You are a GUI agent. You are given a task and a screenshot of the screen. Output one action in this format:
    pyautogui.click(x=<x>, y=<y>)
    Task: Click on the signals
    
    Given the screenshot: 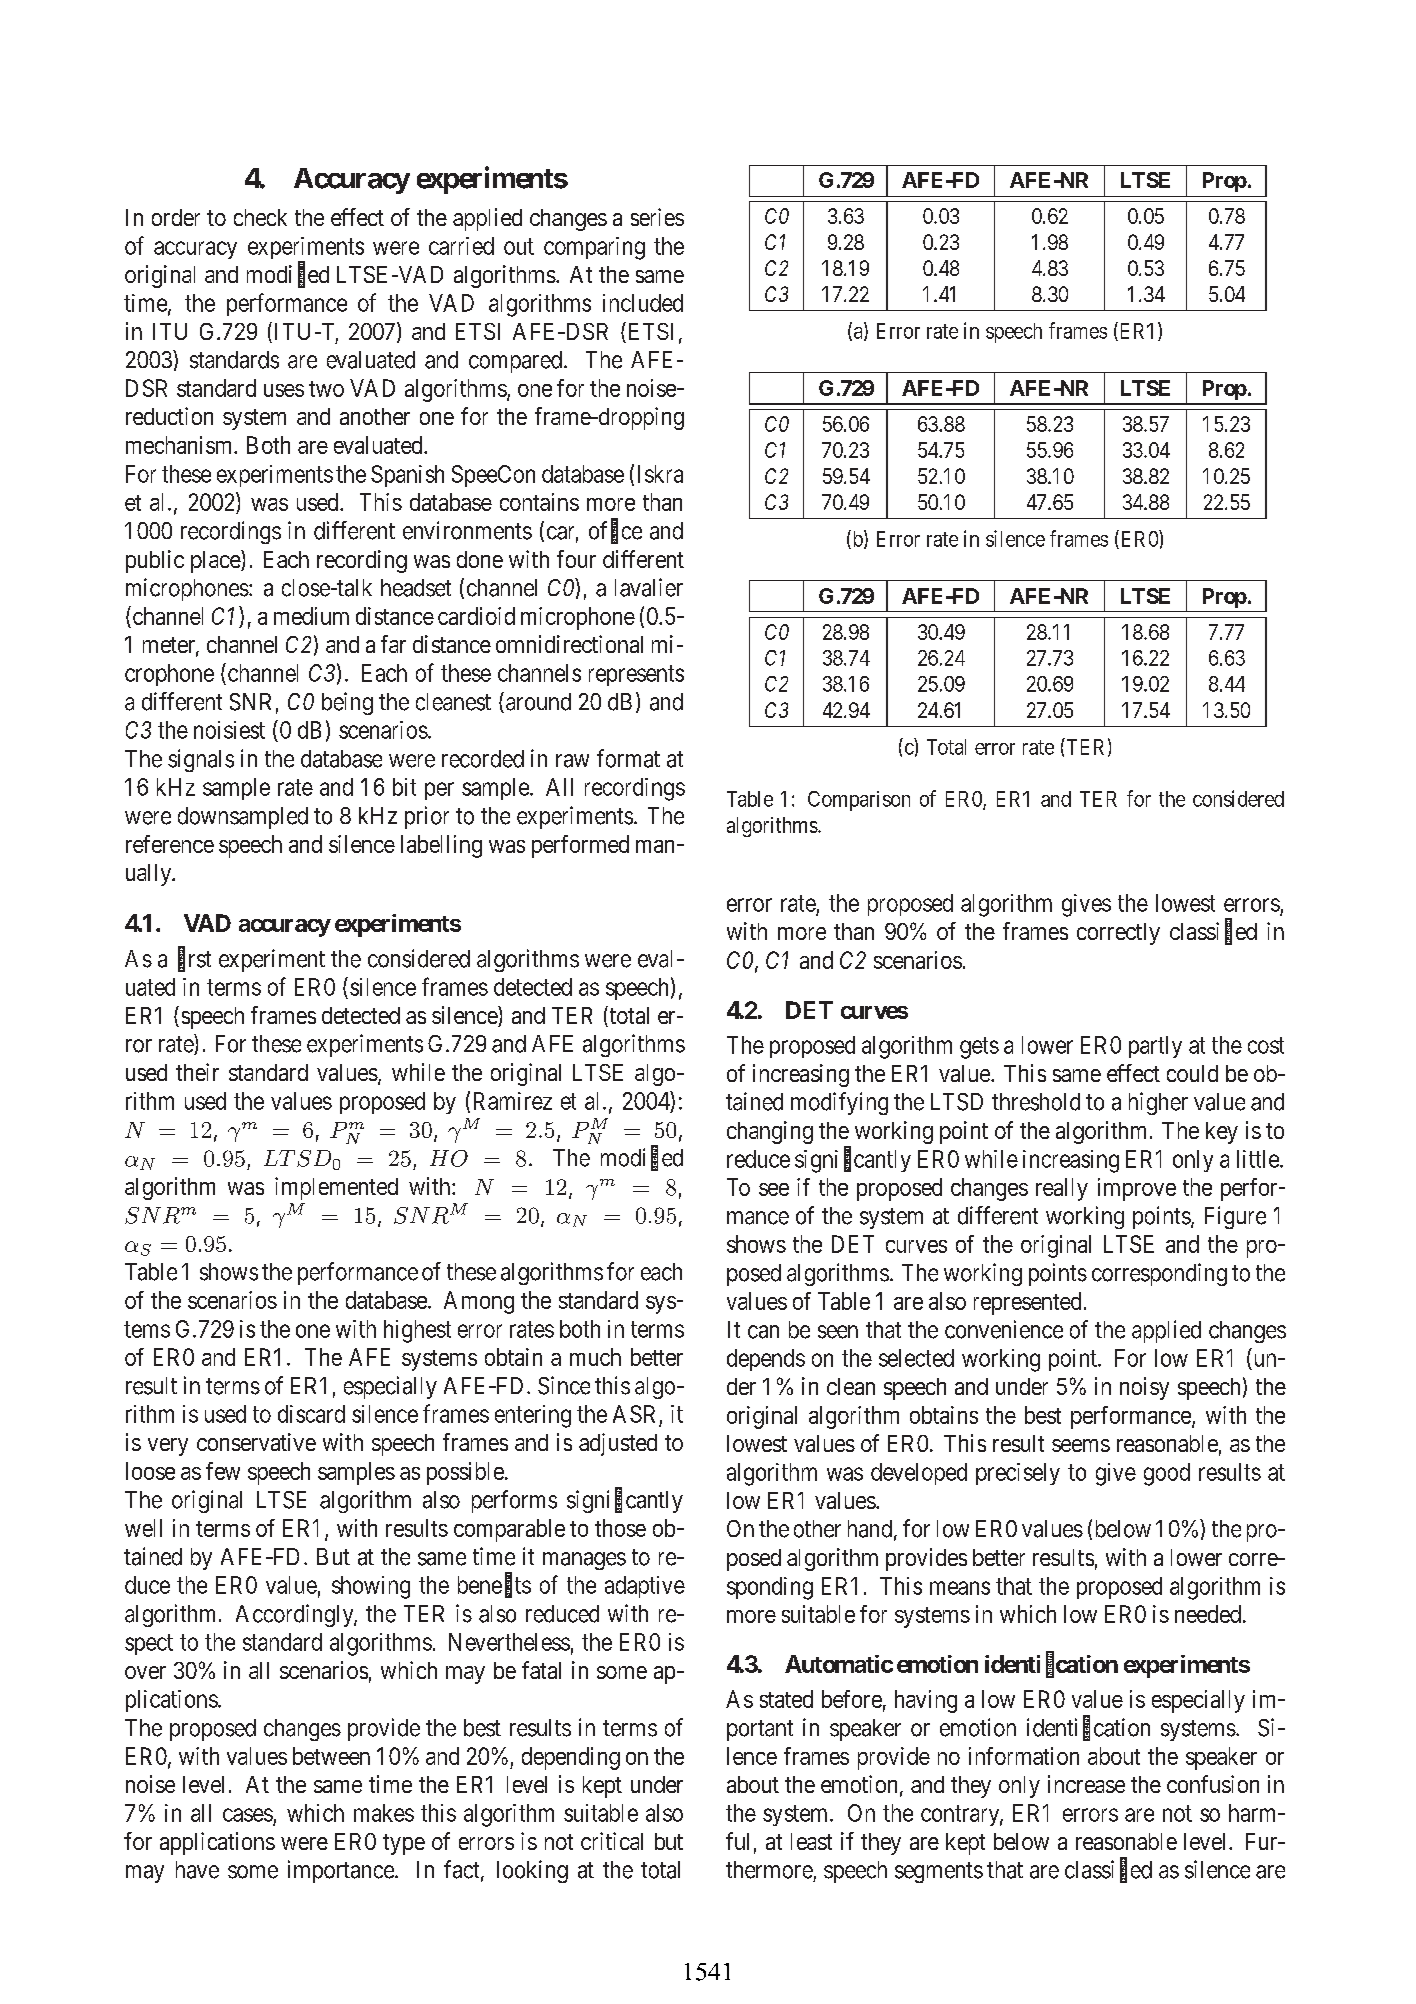 What is the action you would take?
    pyautogui.click(x=201, y=760)
